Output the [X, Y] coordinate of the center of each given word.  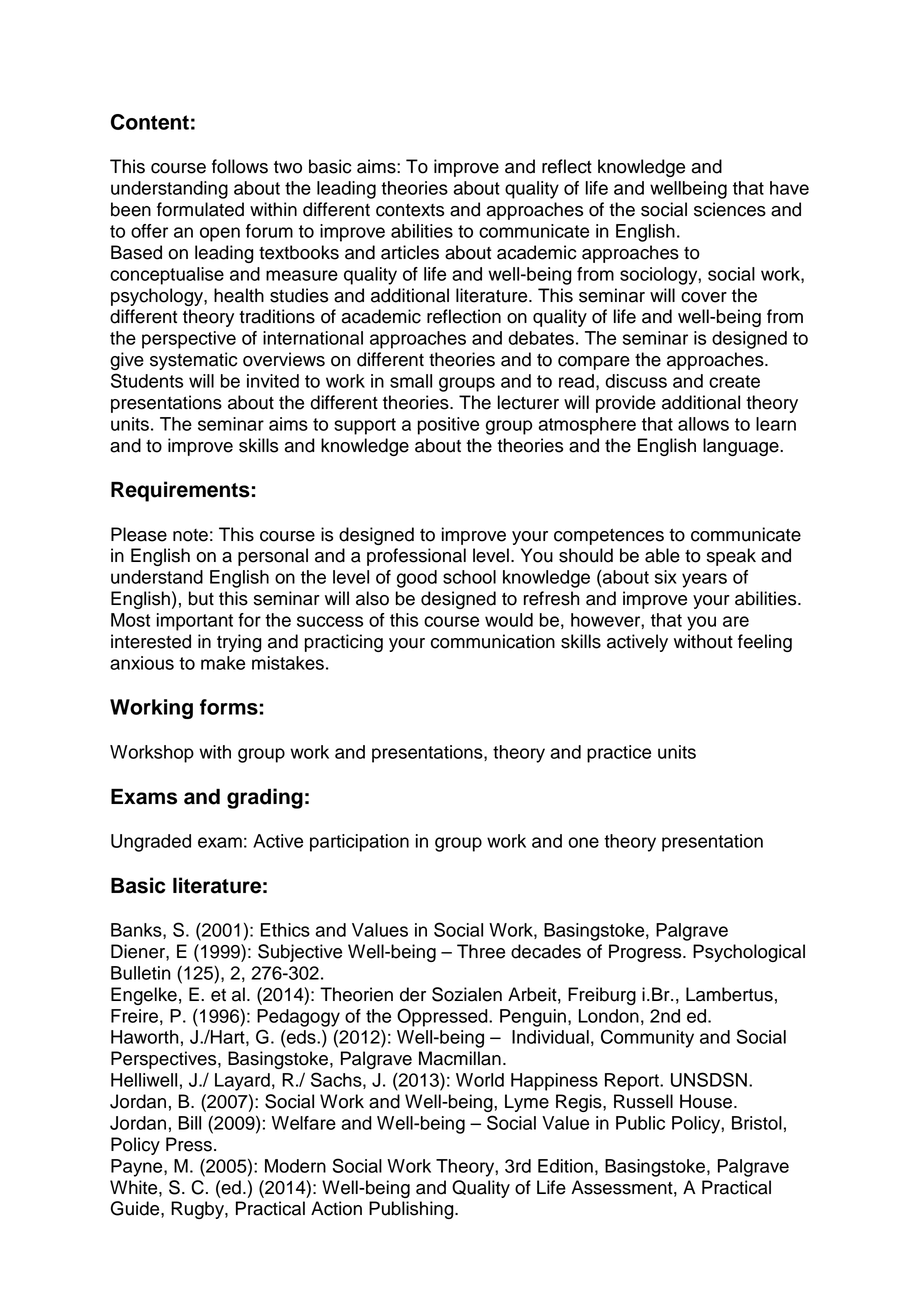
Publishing [412, 1210]
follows [240, 166]
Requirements [180, 491]
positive [448, 426]
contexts [410, 210]
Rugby [198, 1210]
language [742, 447]
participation [359, 843]
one [583, 842]
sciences [730, 209]
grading [265, 798]
